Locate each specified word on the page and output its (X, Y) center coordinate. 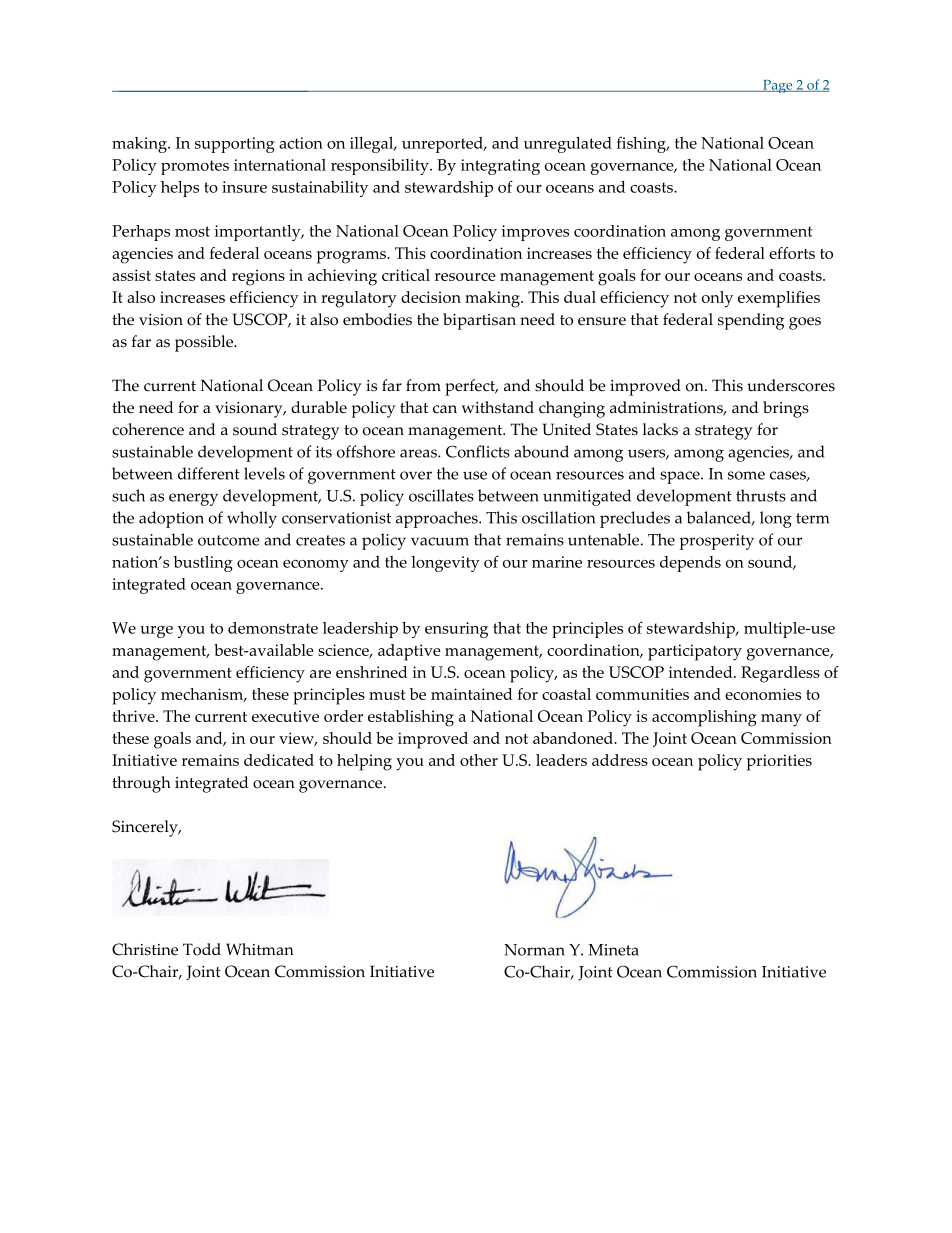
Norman (534, 950)
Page (778, 86)
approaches (438, 519)
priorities (779, 762)
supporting (235, 145)
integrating (500, 167)
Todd (202, 949)
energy (193, 499)
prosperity (716, 542)
